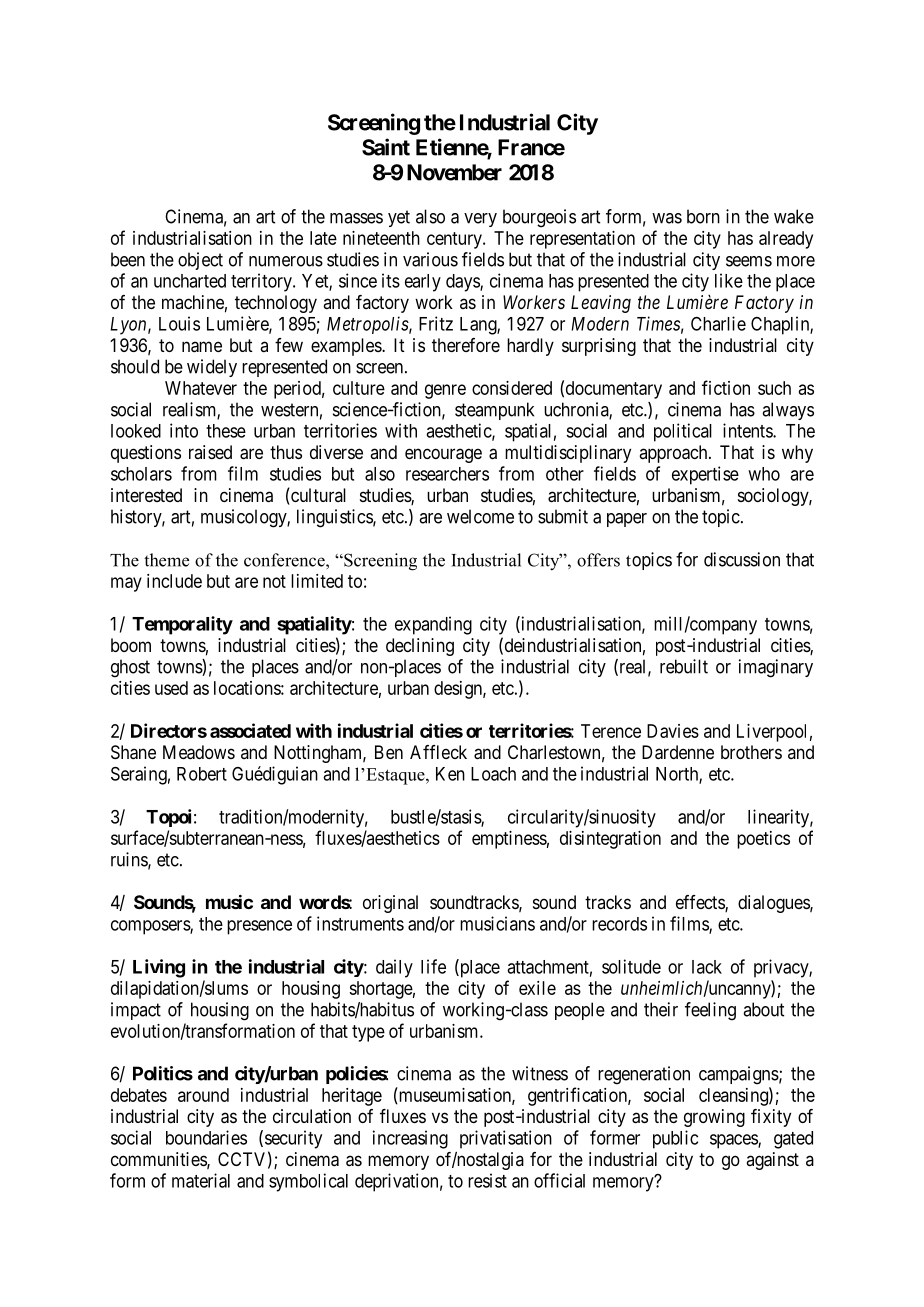 The height and width of the screenshot is (1307, 924). Describe the element at coordinates (684, 666) in the screenshot. I see `rebuilt` at that location.
